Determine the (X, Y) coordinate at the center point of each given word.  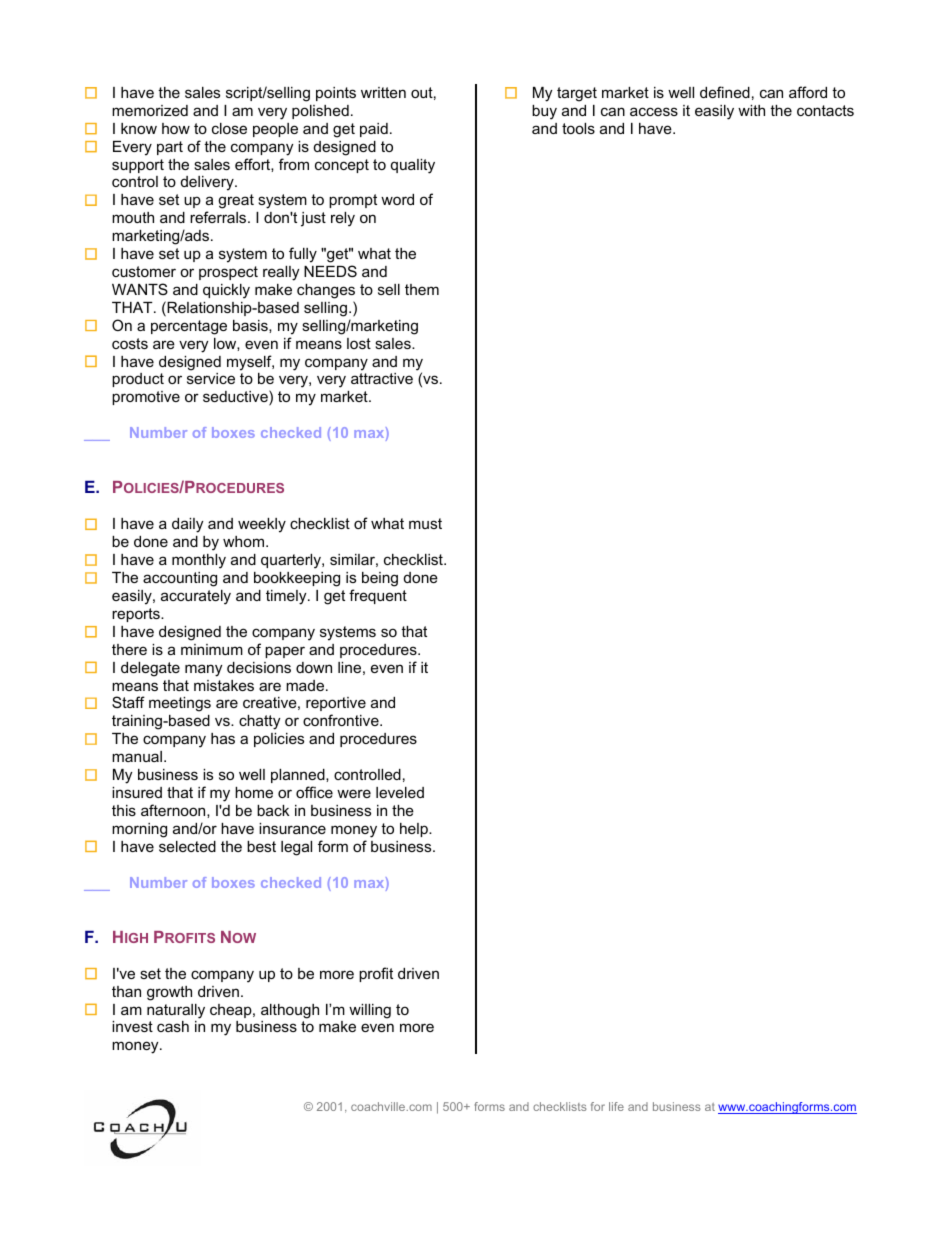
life (616, 1106)
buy (544, 112)
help (415, 830)
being (380, 579)
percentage (189, 327)
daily (187, 525)
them (422, 289)
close (229, 128)
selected (187, 846)
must (425, 523)
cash (173, 1026)
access (654, 111)
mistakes (224, 685)
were (354, 793)
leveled (400, 792)
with (751, 110)
